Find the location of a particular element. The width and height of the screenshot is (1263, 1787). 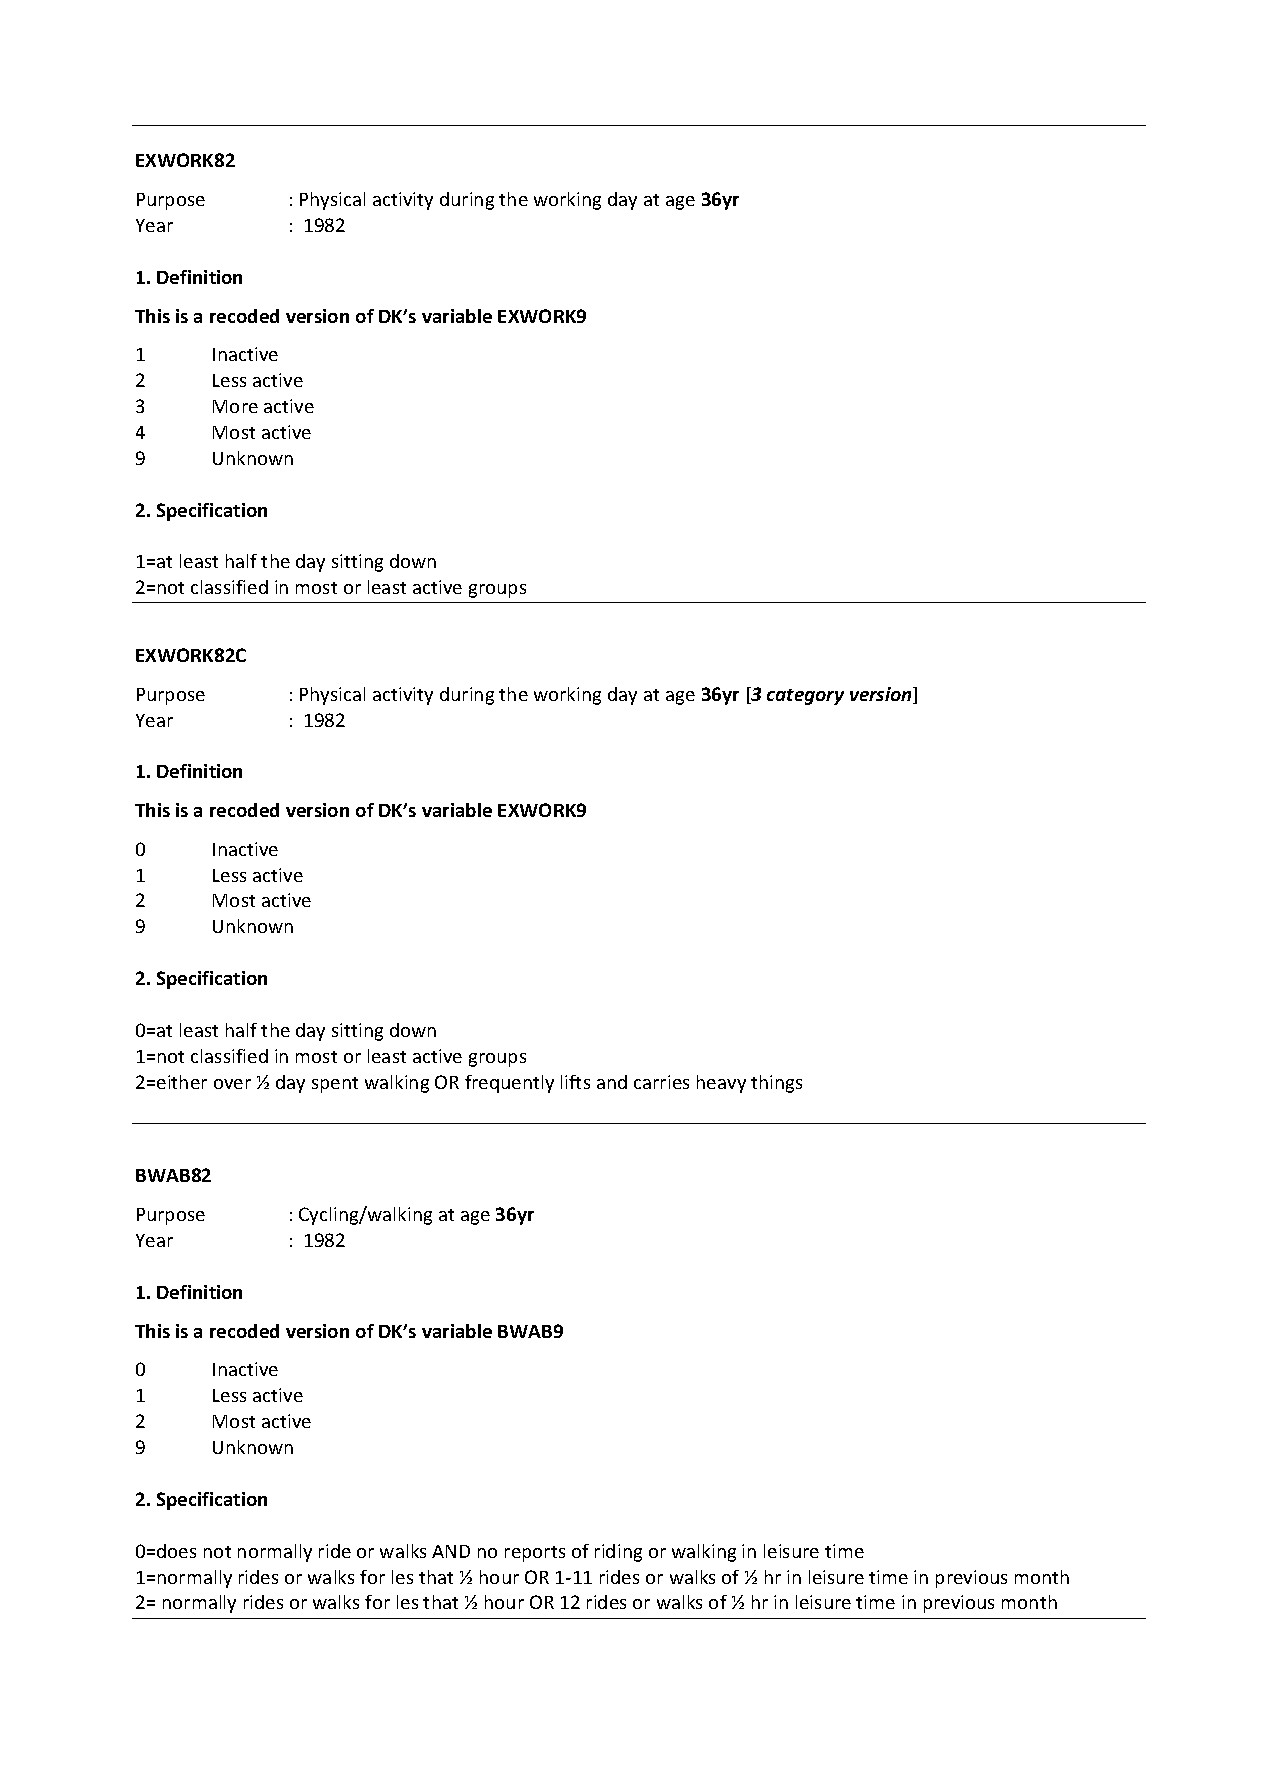

spent is located at coordinates (335, 1085).
